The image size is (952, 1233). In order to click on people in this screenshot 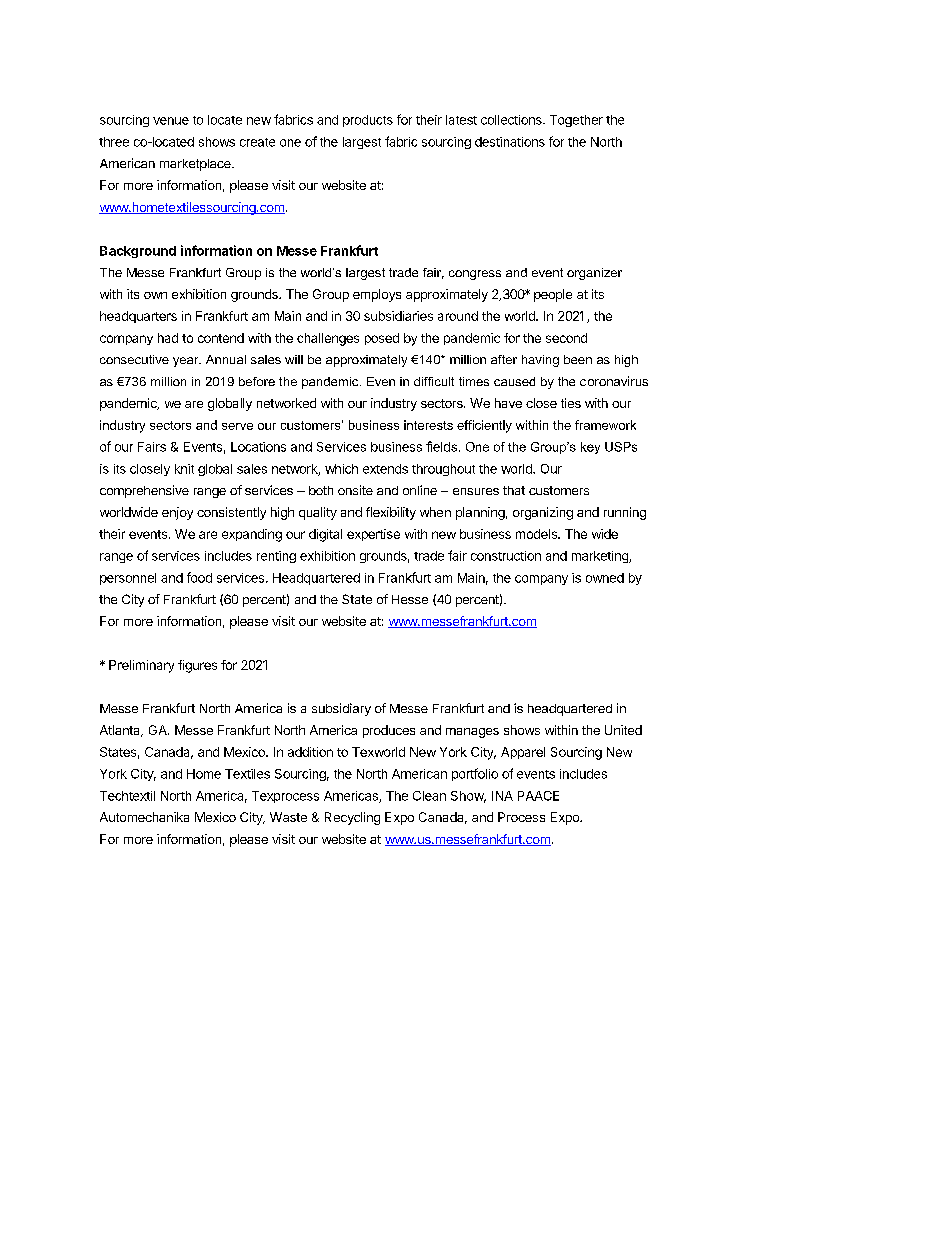, I will do `click(553, 295)`.
